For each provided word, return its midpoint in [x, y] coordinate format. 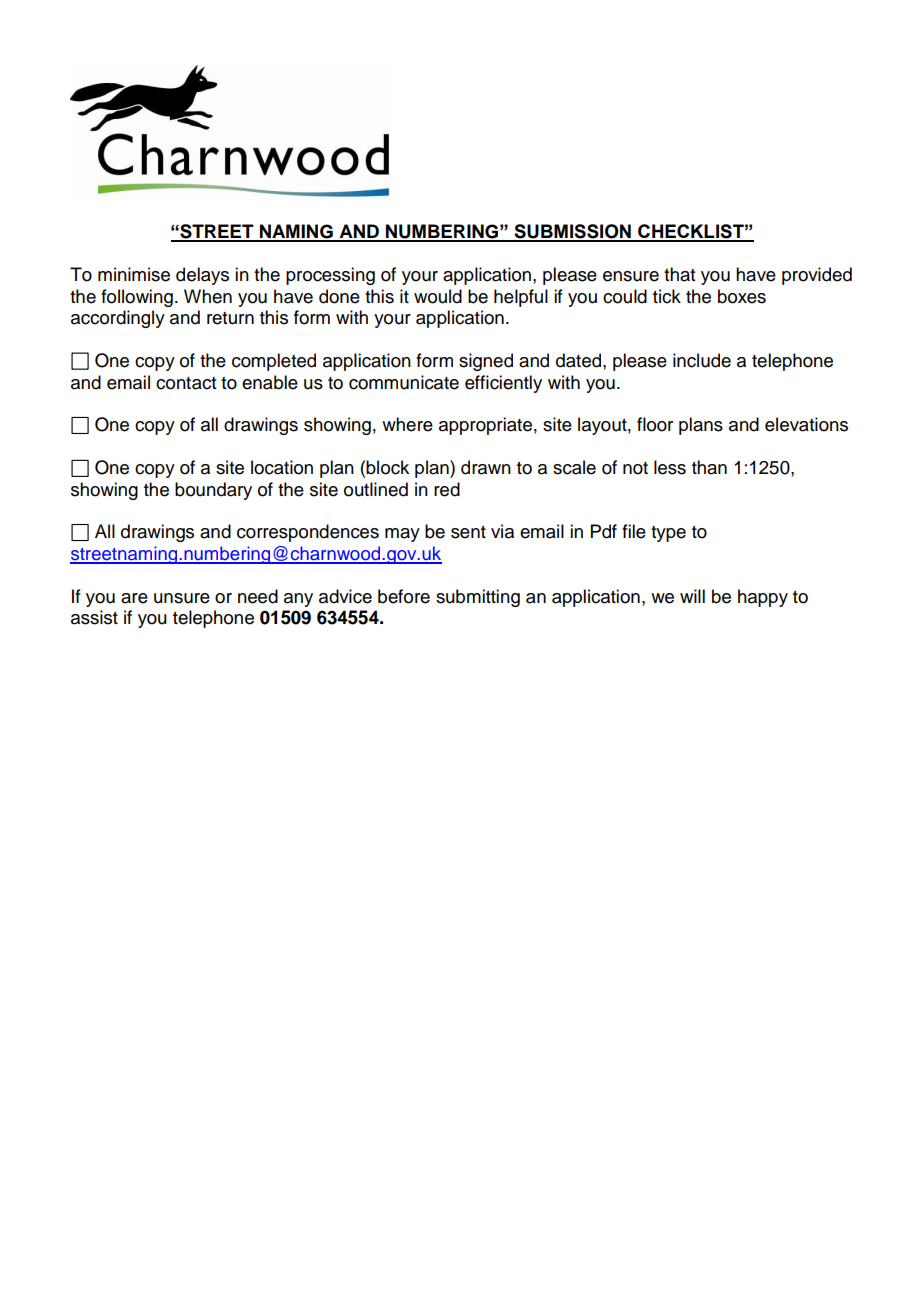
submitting [478, 598]
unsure [182, 598]
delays [202, 276]
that [679, 274]
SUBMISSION [572, 232]
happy [763, 598]
